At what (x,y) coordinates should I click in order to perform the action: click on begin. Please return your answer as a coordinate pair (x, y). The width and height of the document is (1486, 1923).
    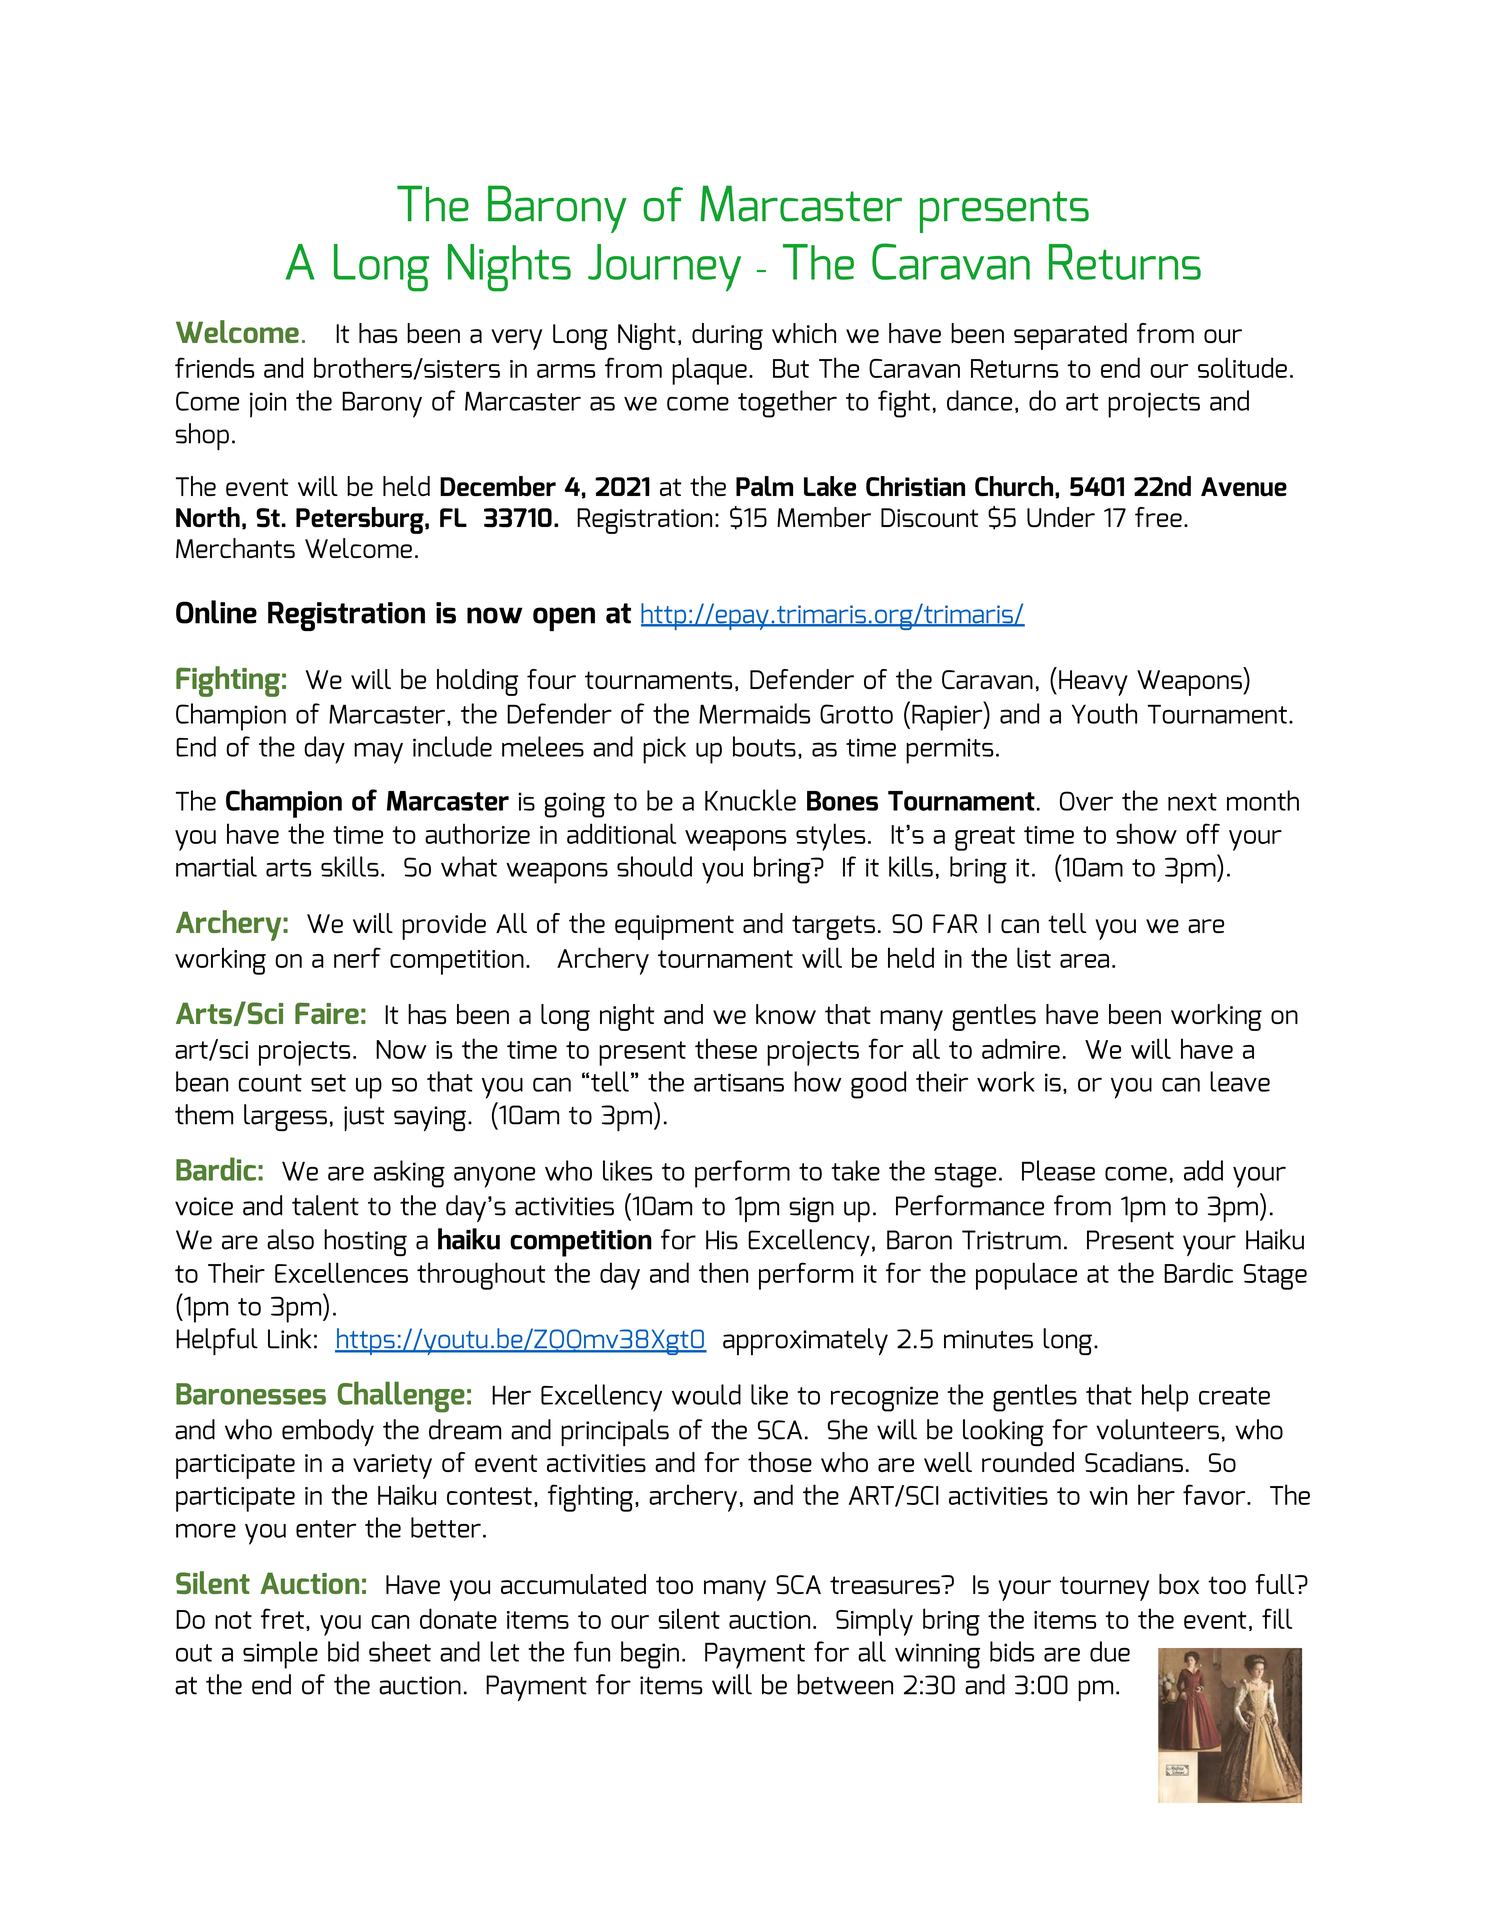
    Looking at the image, I should click on (650, 1655).
